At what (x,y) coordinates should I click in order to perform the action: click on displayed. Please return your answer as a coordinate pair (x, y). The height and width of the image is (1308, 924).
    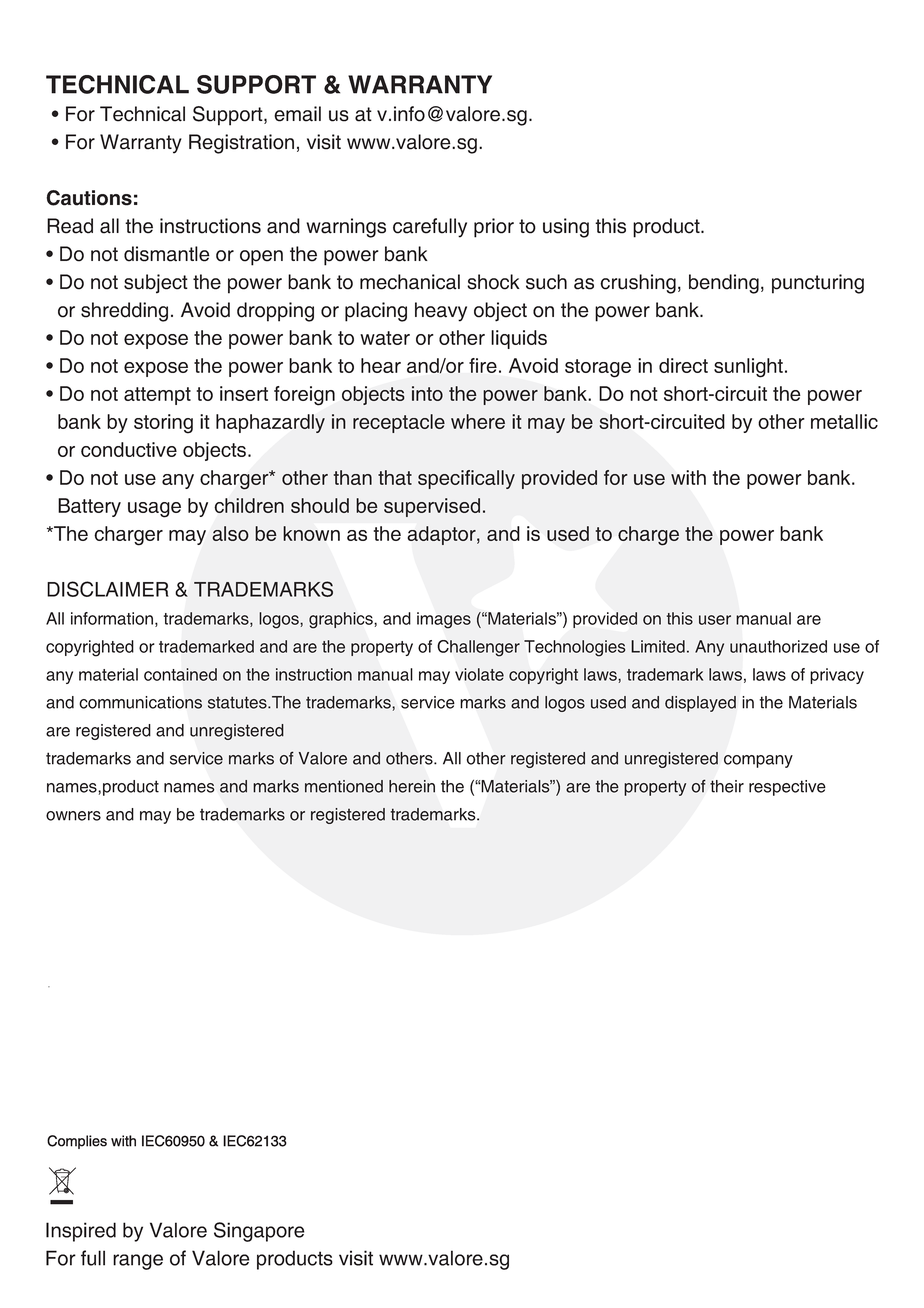
    Looking at the image, I should click on (700, 704).
